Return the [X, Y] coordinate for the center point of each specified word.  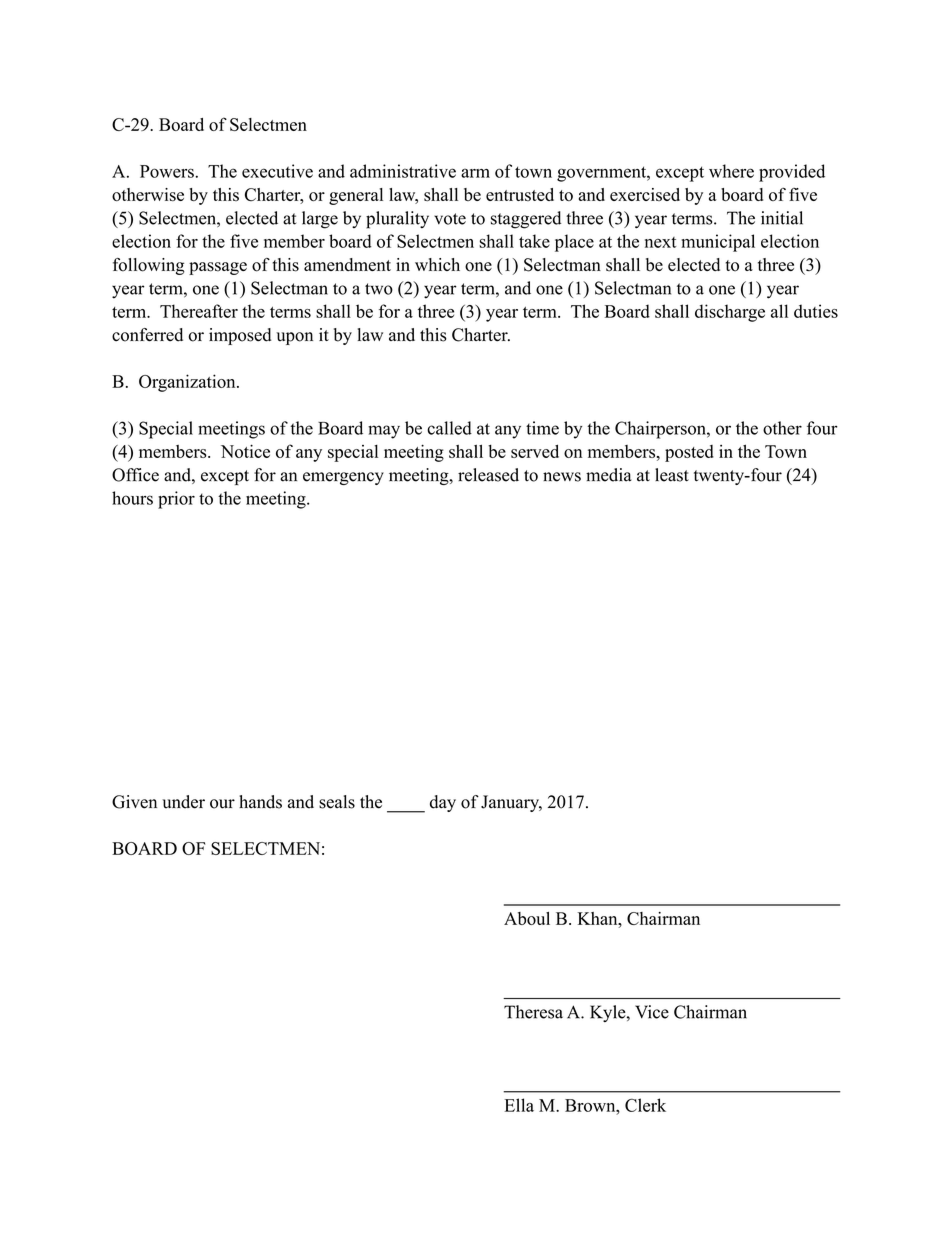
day [443, 803]
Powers [167, 171]
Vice [652, 1012]
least [672, 475]
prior [176, 500]
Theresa [533, 1012]
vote [450, 219]
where [731, 171]
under [183, 802]
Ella [519, 1105]
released [488, 475]
